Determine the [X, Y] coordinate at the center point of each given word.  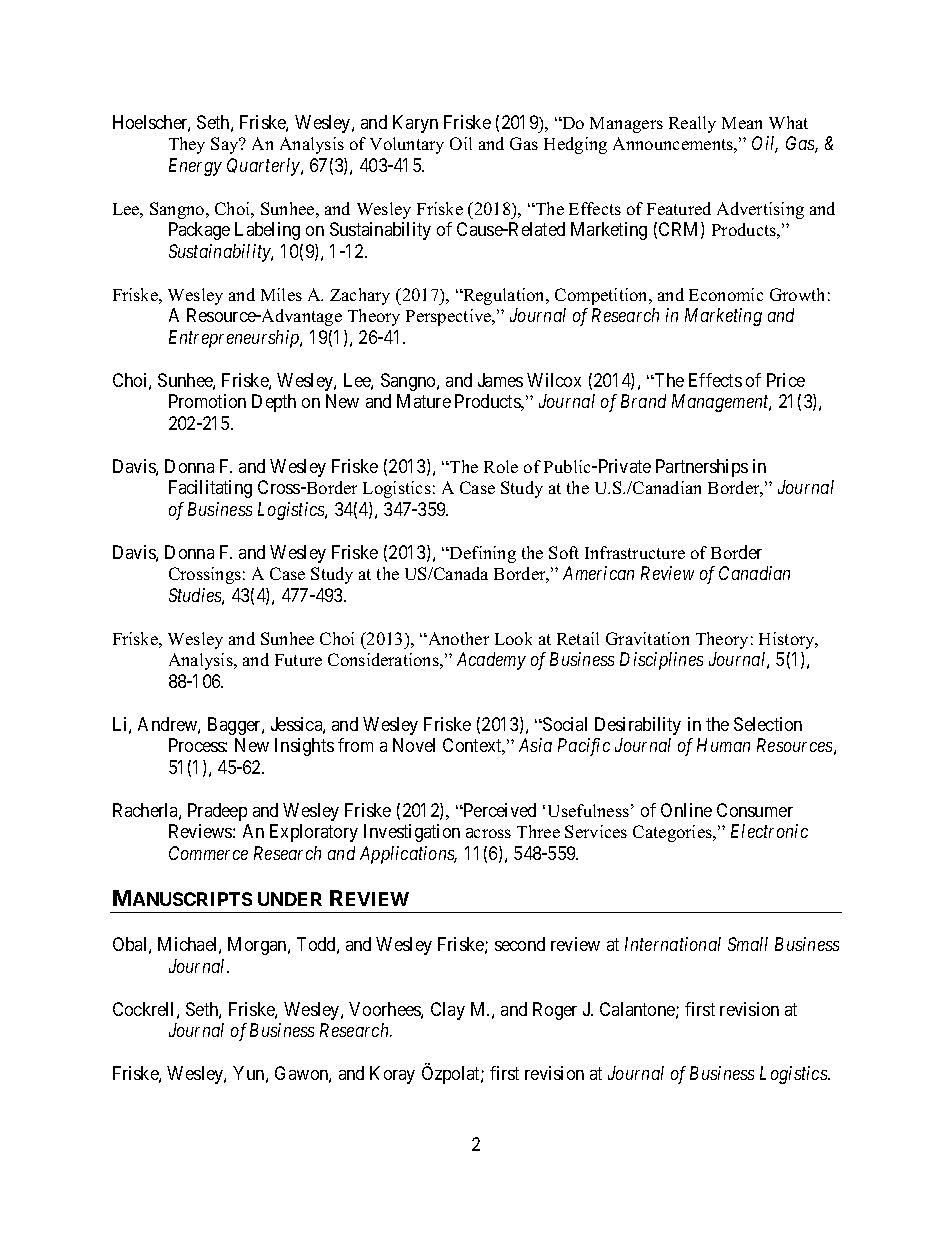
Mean [742, 123]
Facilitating [210, 489]
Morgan [258, 946]
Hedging [575, 145]
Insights [304, 747]
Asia [535, 745]
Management [721, 403]
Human [723, 745]
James [500, 380]
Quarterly [264, 167]
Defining [482, 554]
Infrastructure [635, 552]
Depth [274, 403]
